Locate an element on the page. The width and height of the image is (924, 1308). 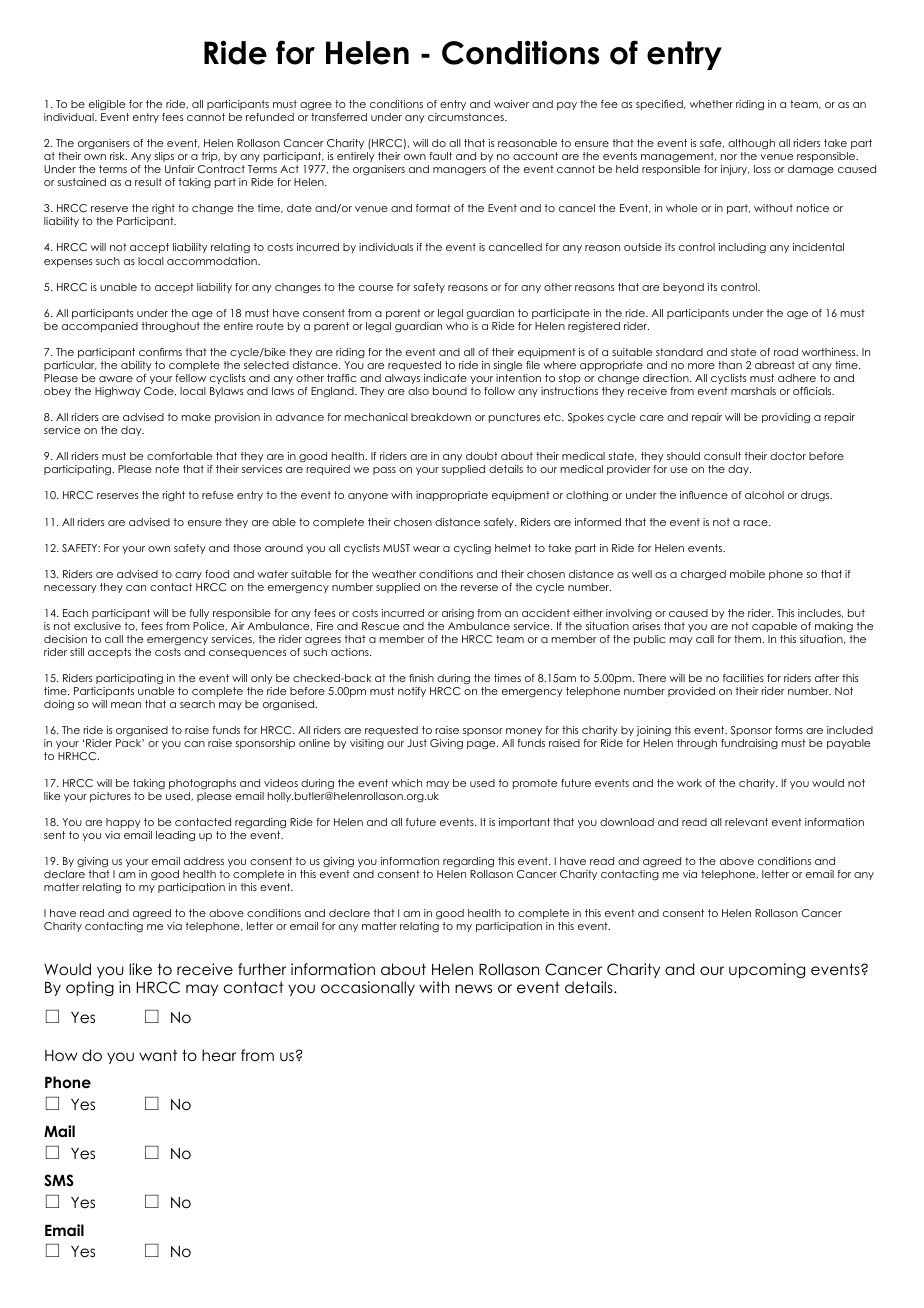
slips is located at coordinates (164, 157).
